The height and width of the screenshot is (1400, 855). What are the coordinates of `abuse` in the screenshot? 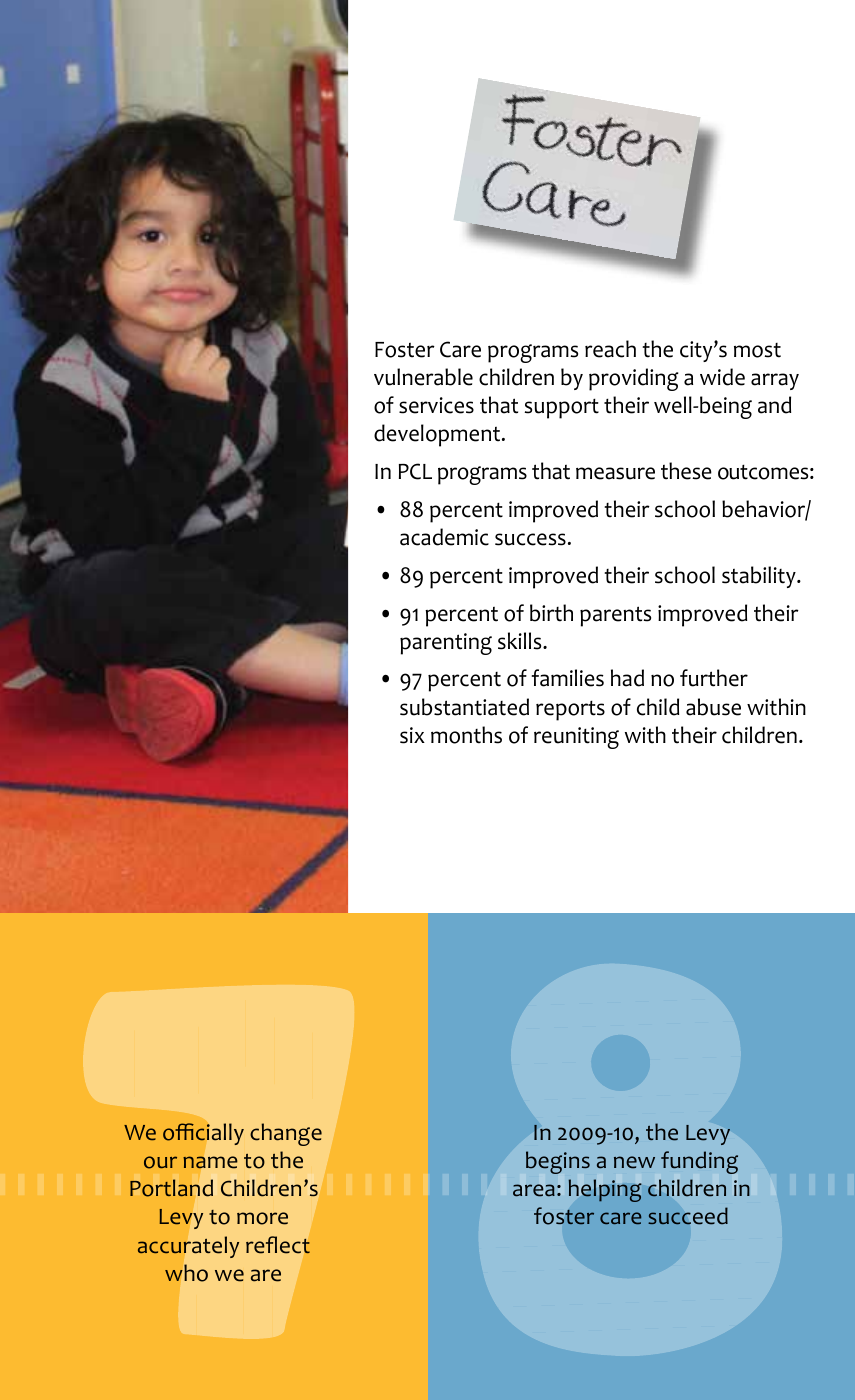 It's located at (713, 707).
